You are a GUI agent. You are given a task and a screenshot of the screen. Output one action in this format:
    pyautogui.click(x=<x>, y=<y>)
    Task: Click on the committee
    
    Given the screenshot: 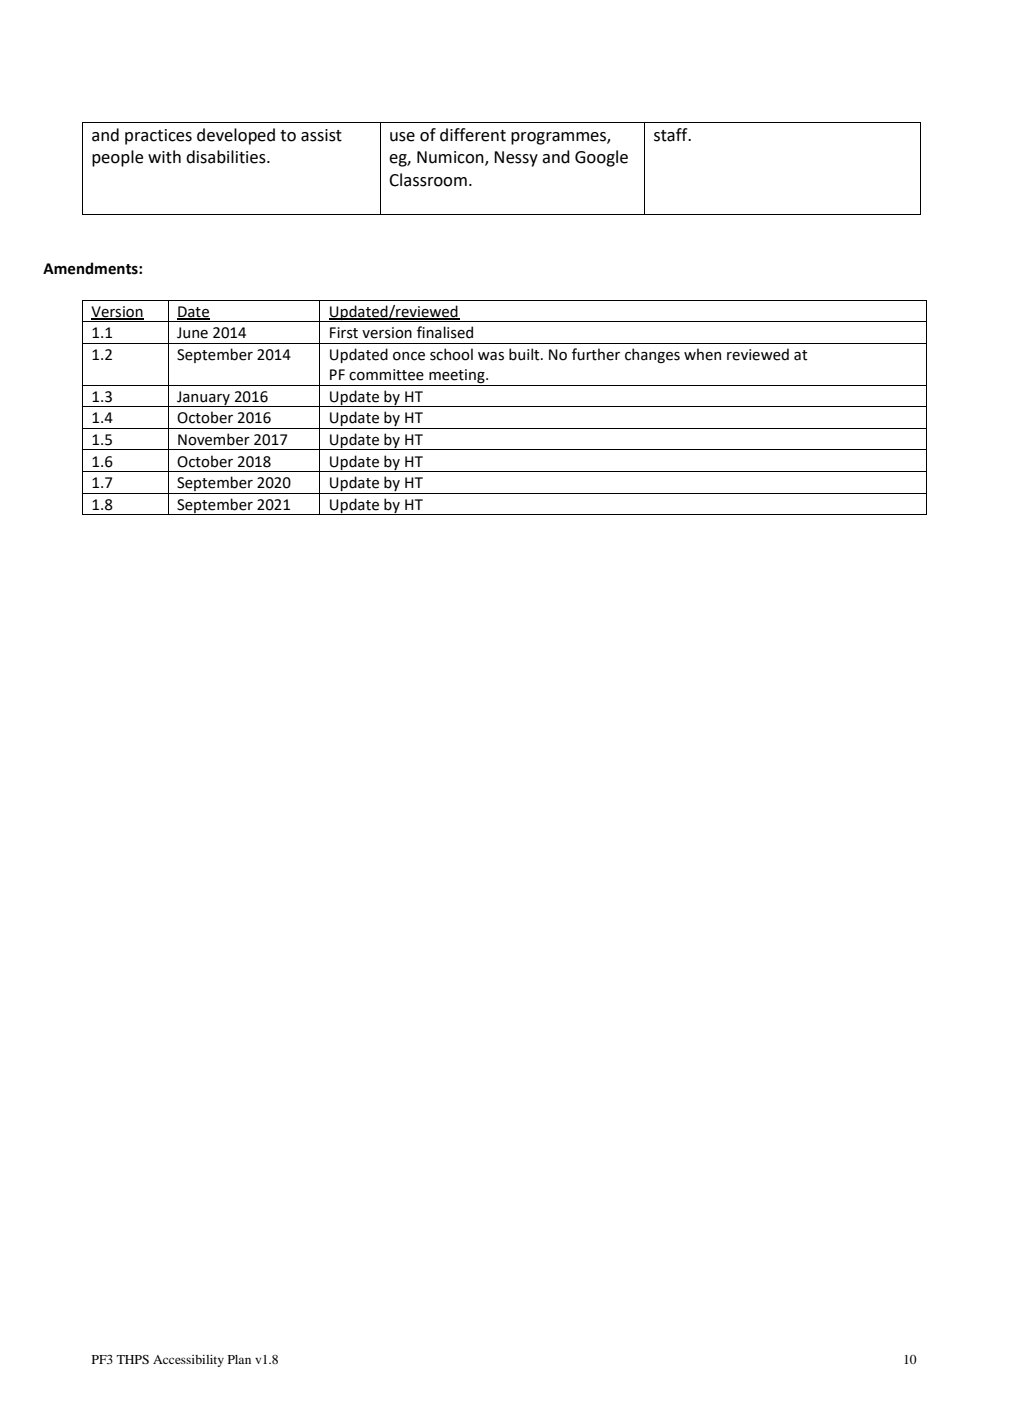 What is the action you would take?
    pyautogui.click(x=386, y=375)
